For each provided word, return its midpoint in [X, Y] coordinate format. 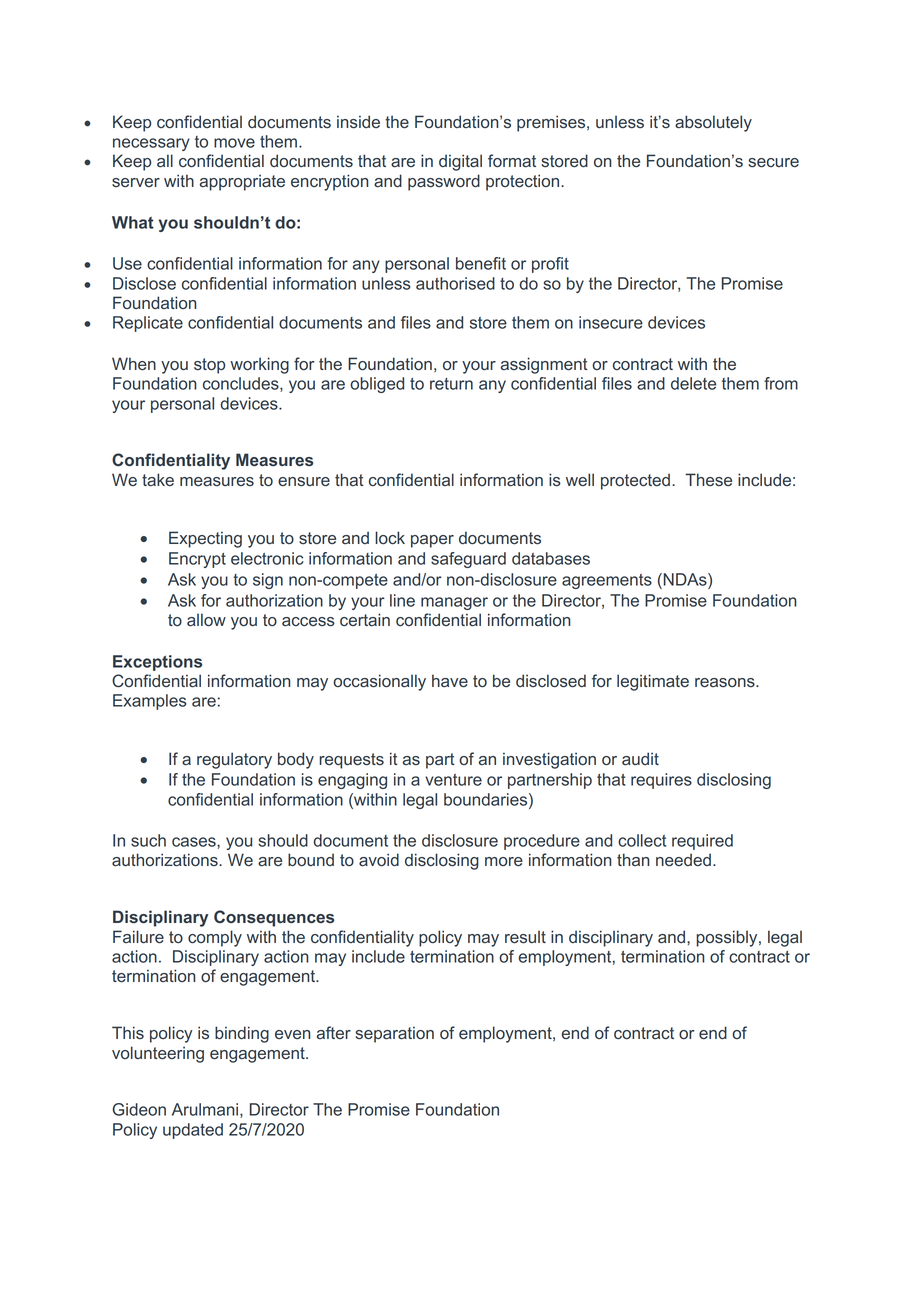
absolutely [713, 123]
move [234, 143]
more [504, 862]
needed [683, 860]
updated [193, 1131]
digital [460, 162]
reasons [726, 683]
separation [394, 1034]
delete [693, 383]
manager [454, 603]
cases [195, 842]
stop [209, 366]
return [451, 384]
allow [206, 620]
